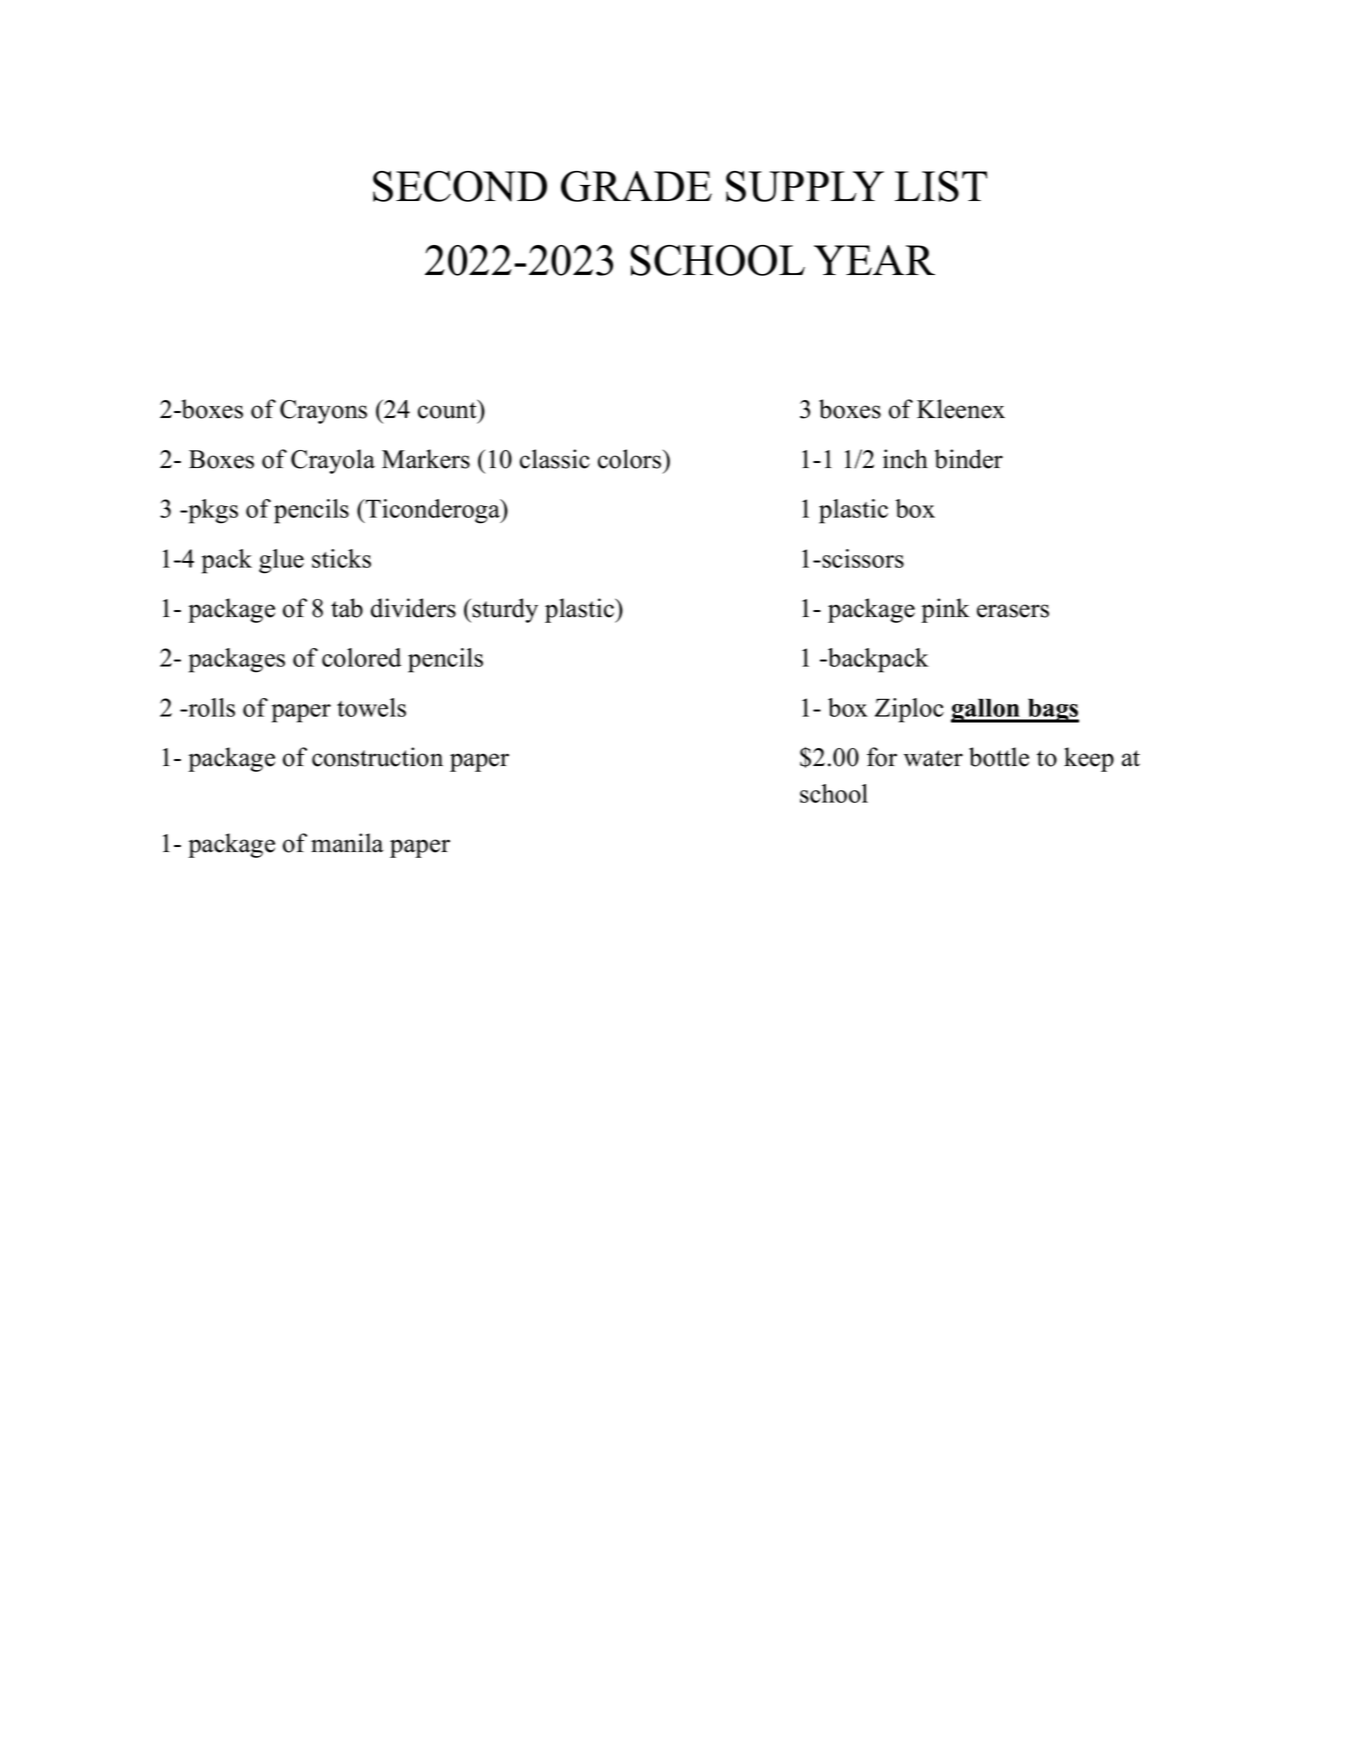  I want to click on colors, so click(631, 459).
